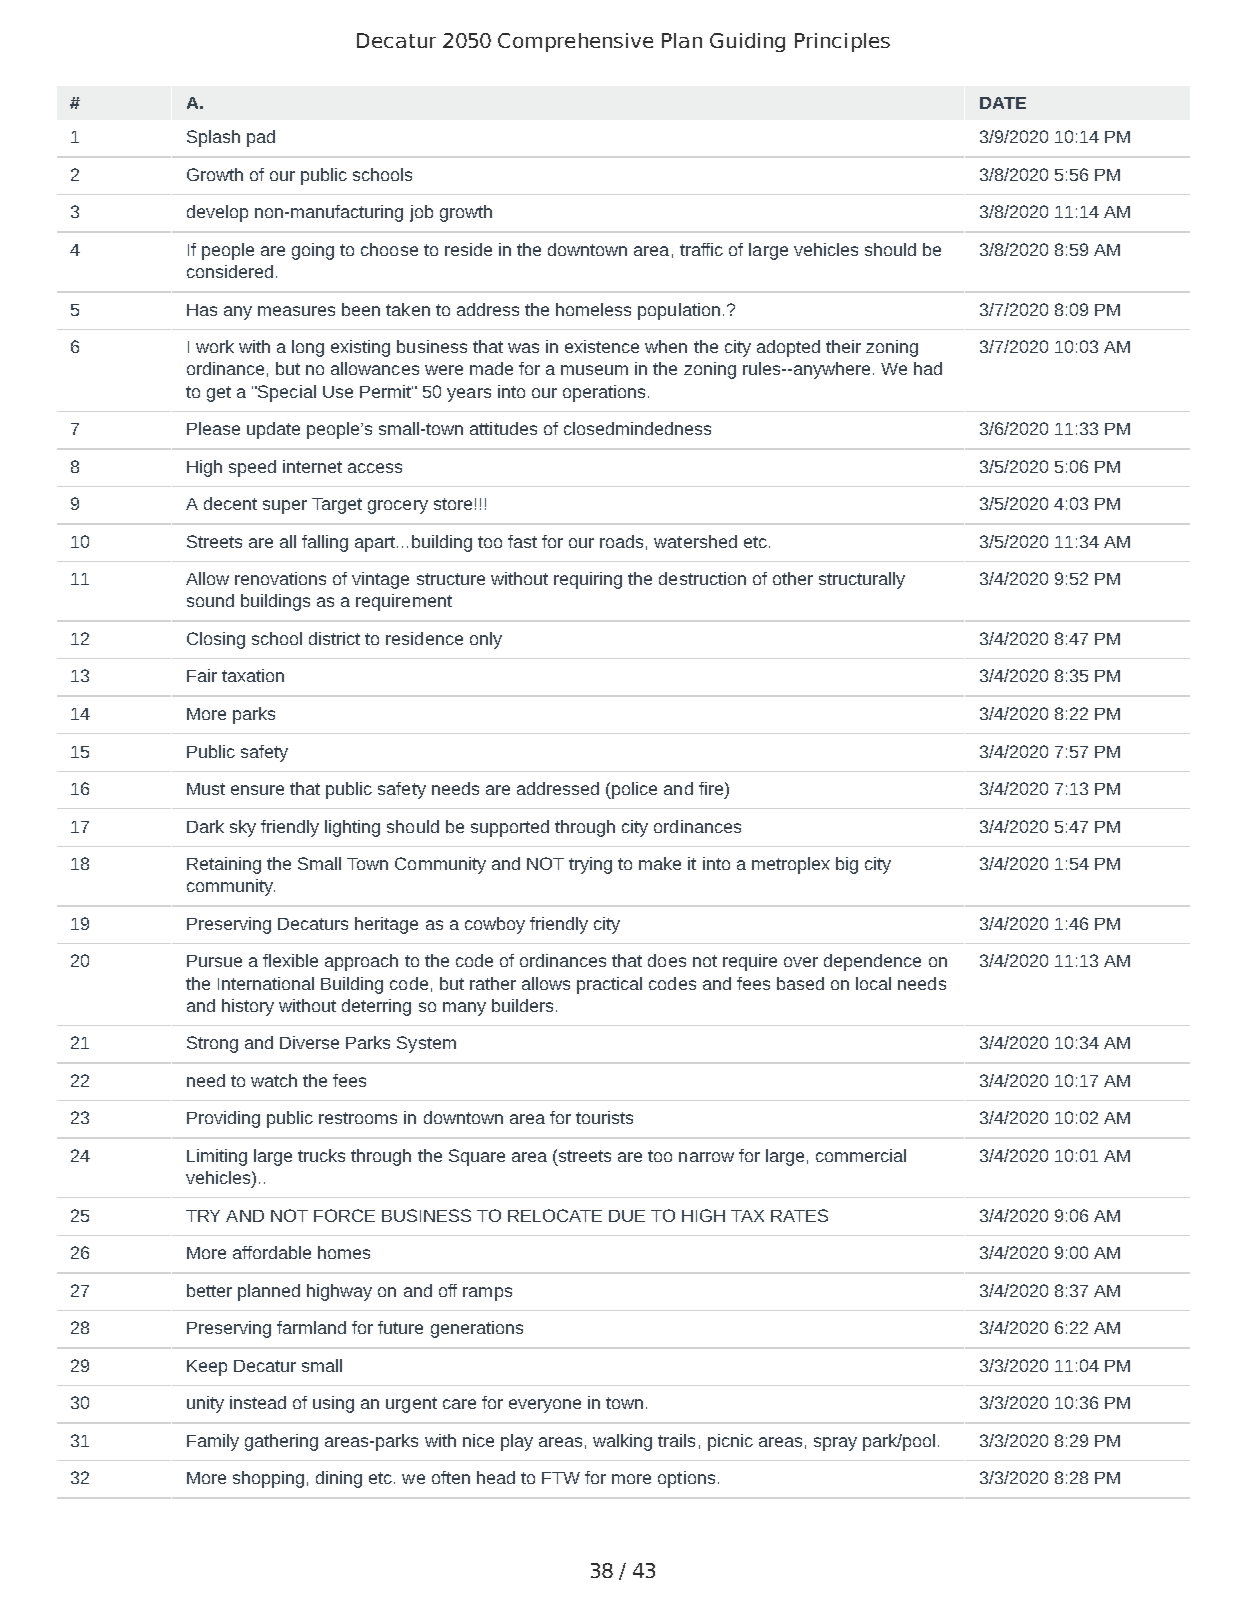 The height and width of the screenshot is (1613, 1246). What do you see at coordinates (862, 580) in the screenshot?
I see `structurally` at bounding box center [862, 580].
